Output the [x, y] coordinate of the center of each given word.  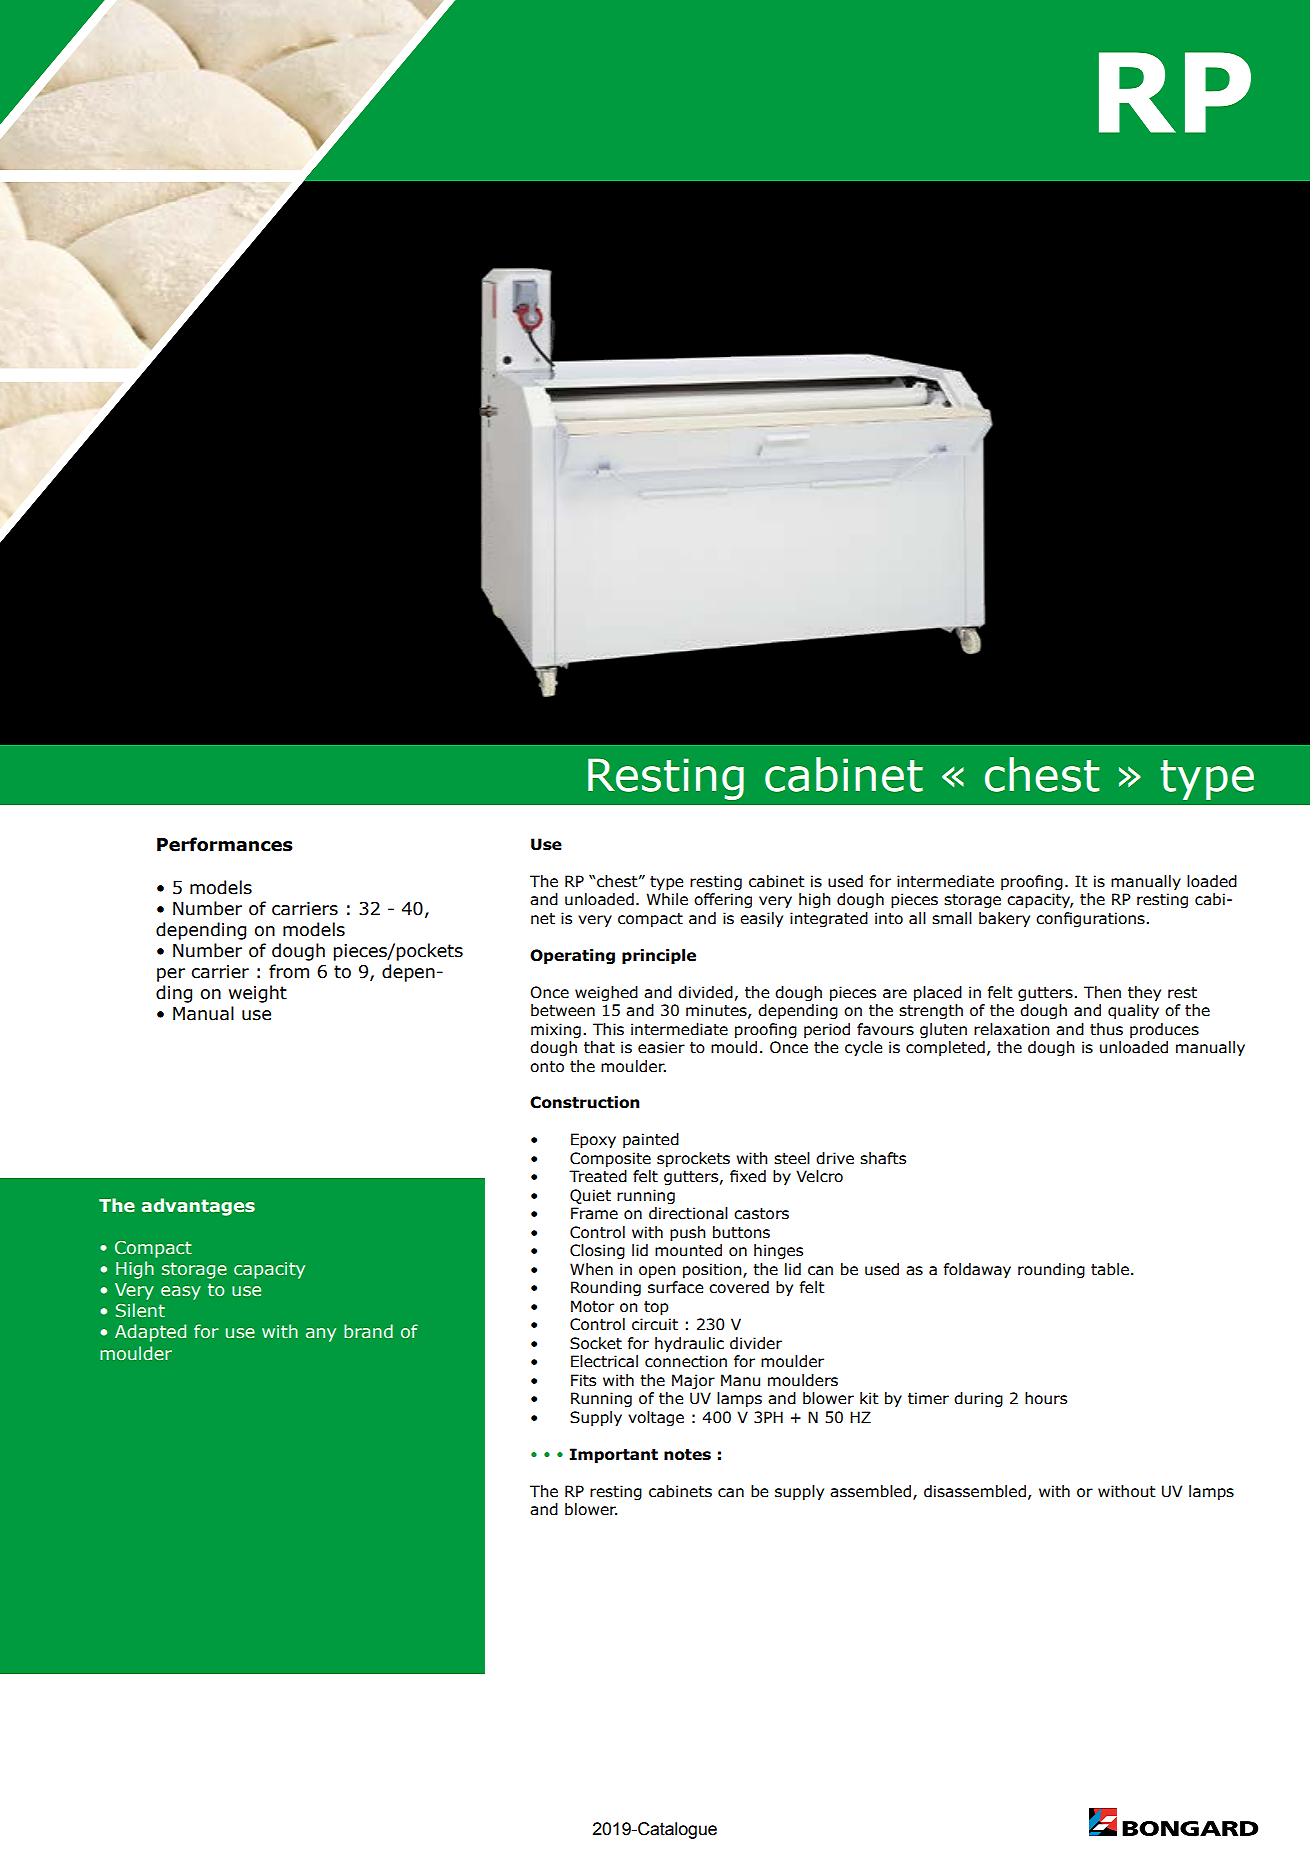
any [321, 1335]
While [667, 899]
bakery [1004, 919]
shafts [883, 1158]
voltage [656, 1418]
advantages [198, 1207]
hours [1046, 1398]
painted [651, 1140]
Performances [225, 844]
